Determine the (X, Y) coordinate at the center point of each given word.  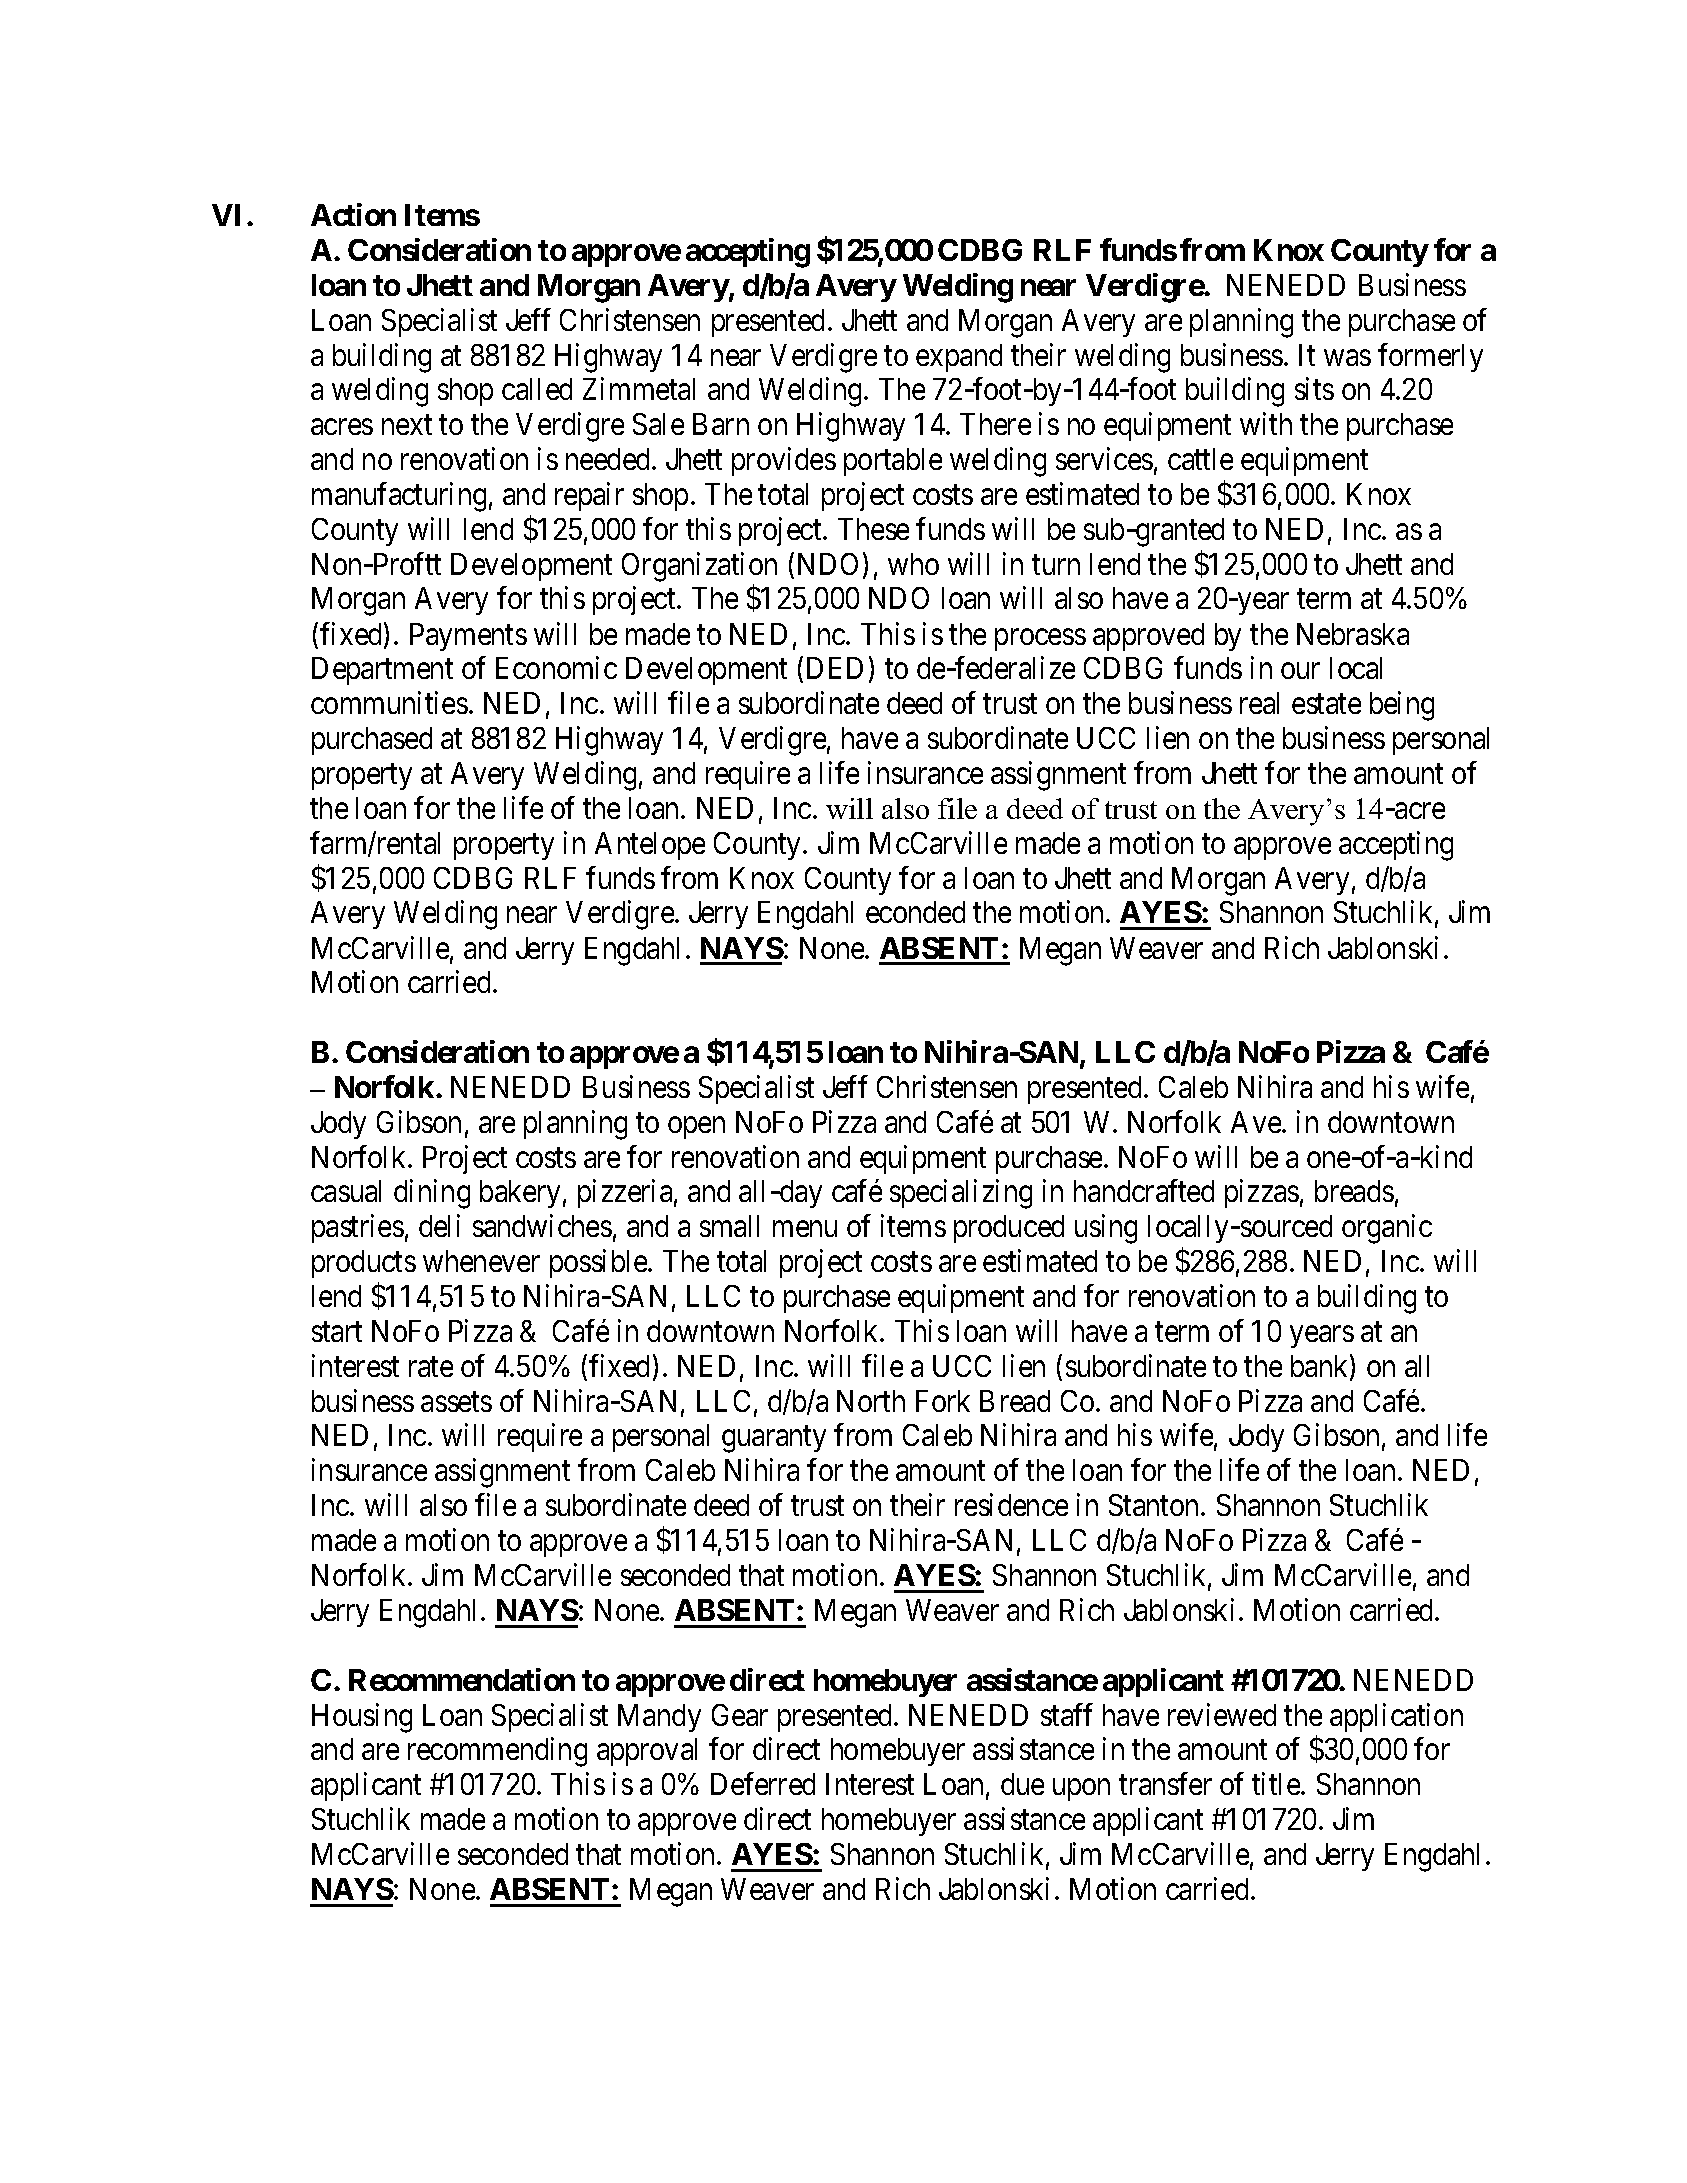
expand (959, 358)
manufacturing (399, 497)
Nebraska (1353, 634)
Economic (556, 668)
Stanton (1155, 1505)
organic (1387, 1229)
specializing (961, 1194)
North (871, 1401)
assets (456, 1402)
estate (1326, 704)
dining (432, 1194)
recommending (497, 1752)
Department (382, 671)
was (1347, 358)
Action (353, 214)
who (913, 564)
